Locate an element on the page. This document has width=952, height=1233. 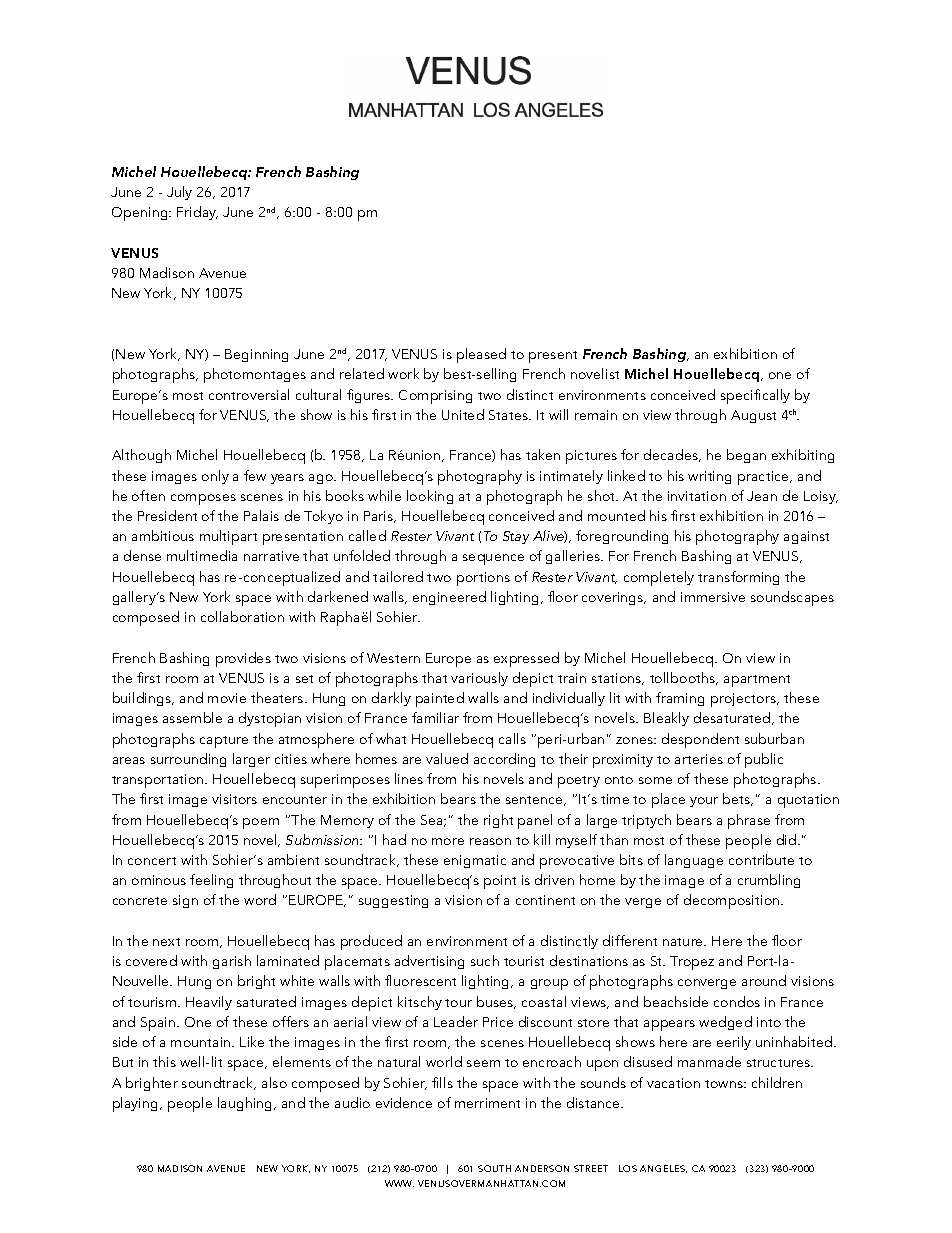
collaboration is located at coordinates (242, 616).
